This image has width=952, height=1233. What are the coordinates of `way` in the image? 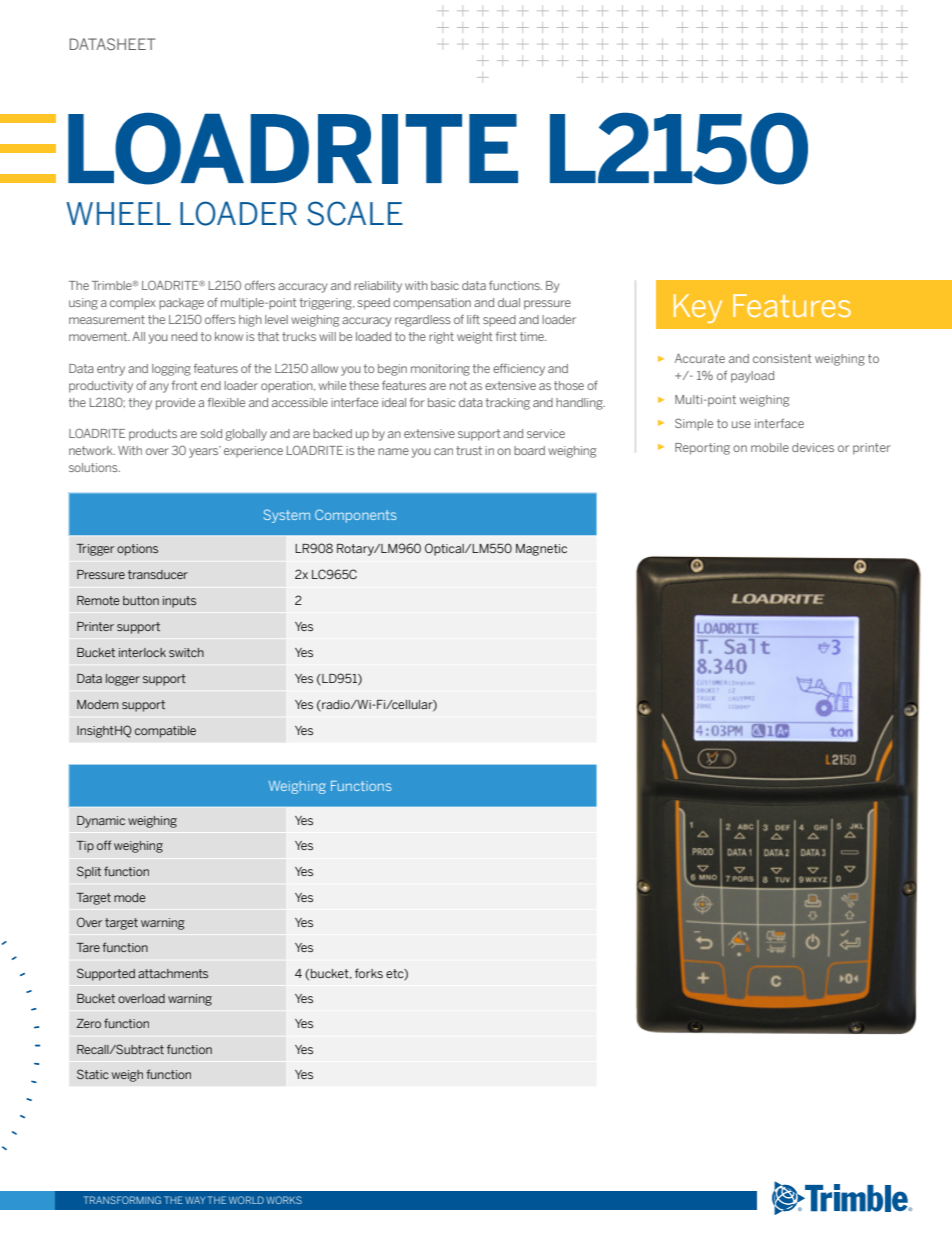 It's located at (195, 1200).
